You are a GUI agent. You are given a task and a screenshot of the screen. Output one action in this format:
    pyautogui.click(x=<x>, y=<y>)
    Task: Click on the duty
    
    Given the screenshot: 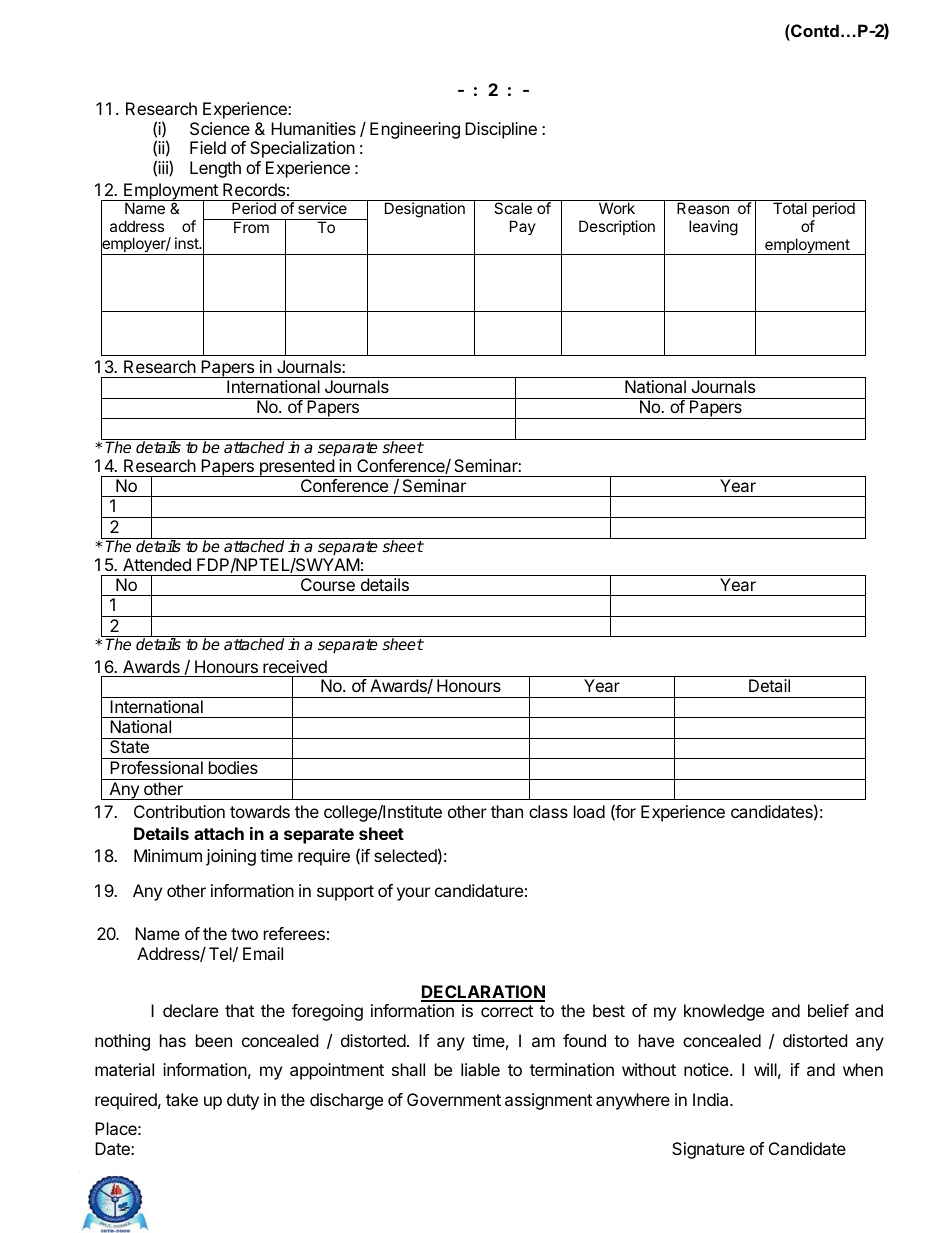 What is the action you would take?
    pyautogui.click(x=243, y=1101)
